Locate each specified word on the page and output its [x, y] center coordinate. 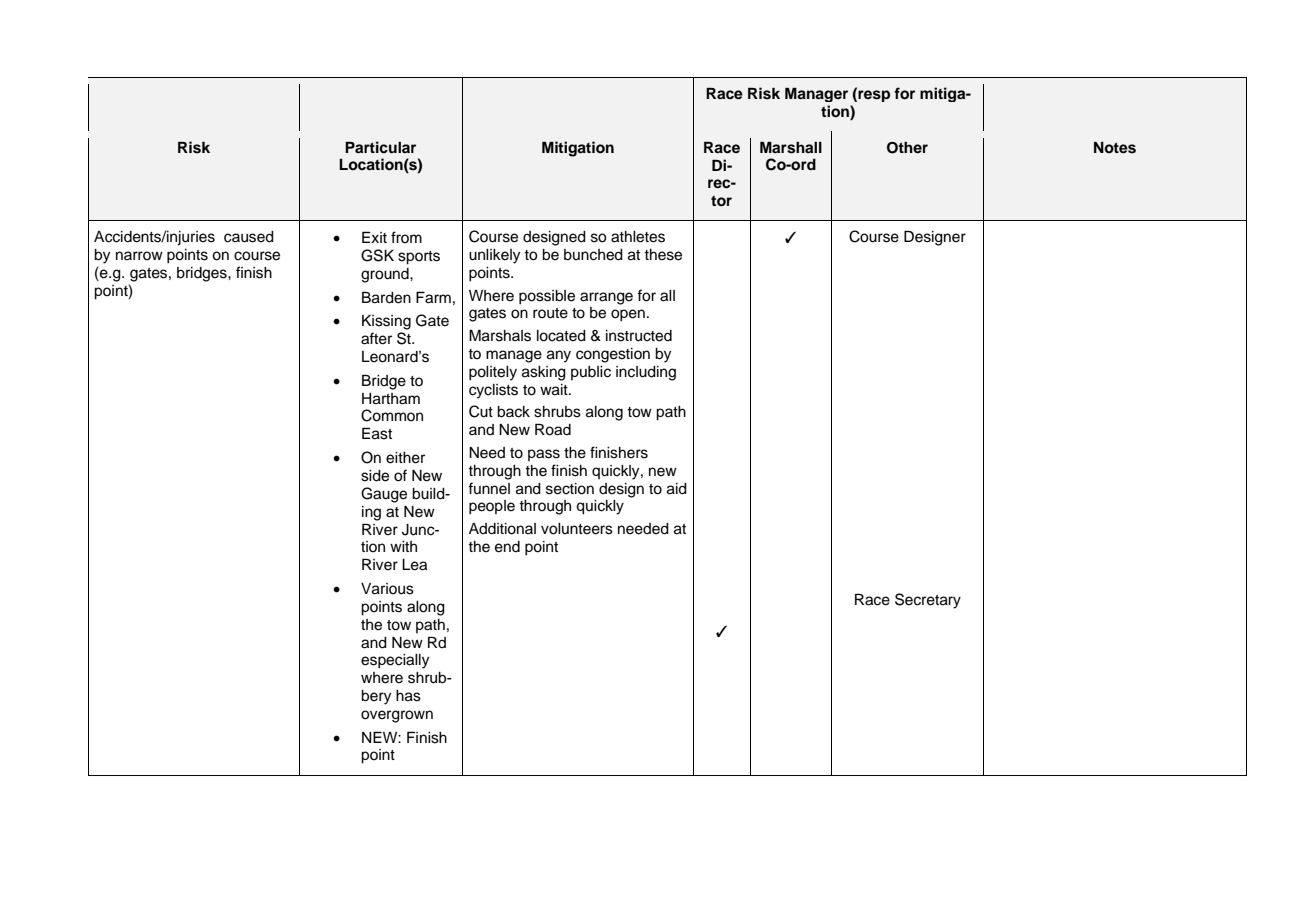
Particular [380, 147]
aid [677, 489]
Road [553, 429]
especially [395, 661]
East [377, 433]
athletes [638, 237]
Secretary [928, 601]
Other [907, 148]
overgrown [397, 716]
